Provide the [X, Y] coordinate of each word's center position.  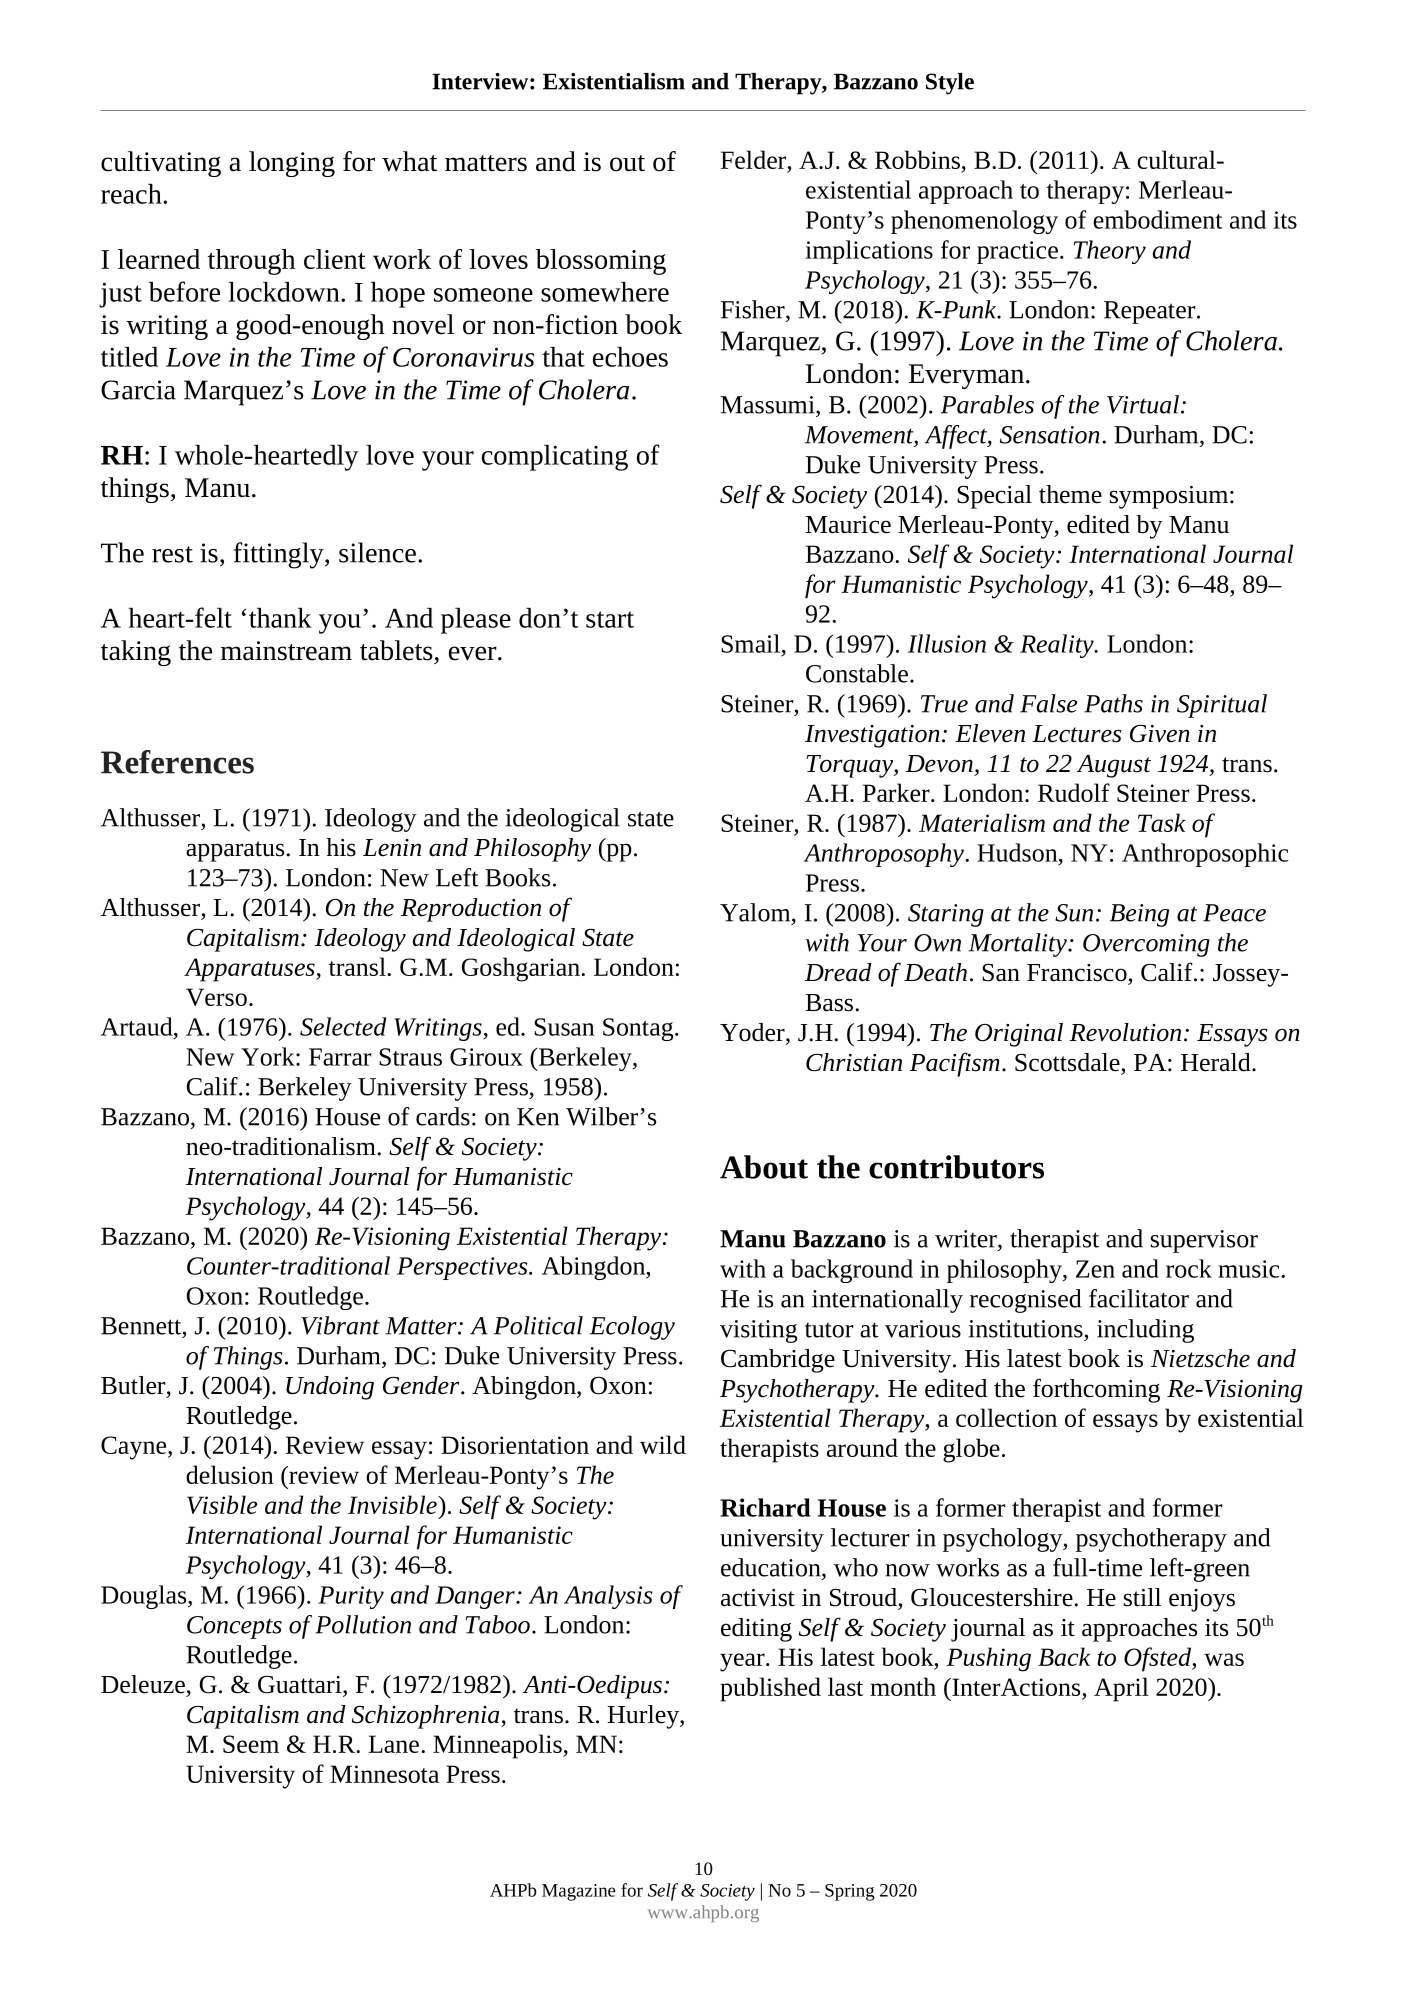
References [177, 762]
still [1142, 1597]
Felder [754, 161]
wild [663, 1444]
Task [1162, 822]
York [269, 1056]
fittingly [280, 555]
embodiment [1158, 219]
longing [292, 164]
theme [1070, 494]
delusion [230, 1474]
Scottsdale [1067, 1062]
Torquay [850, 766]
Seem [251, 1744]
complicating [555, 458]
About [764, 1167]
